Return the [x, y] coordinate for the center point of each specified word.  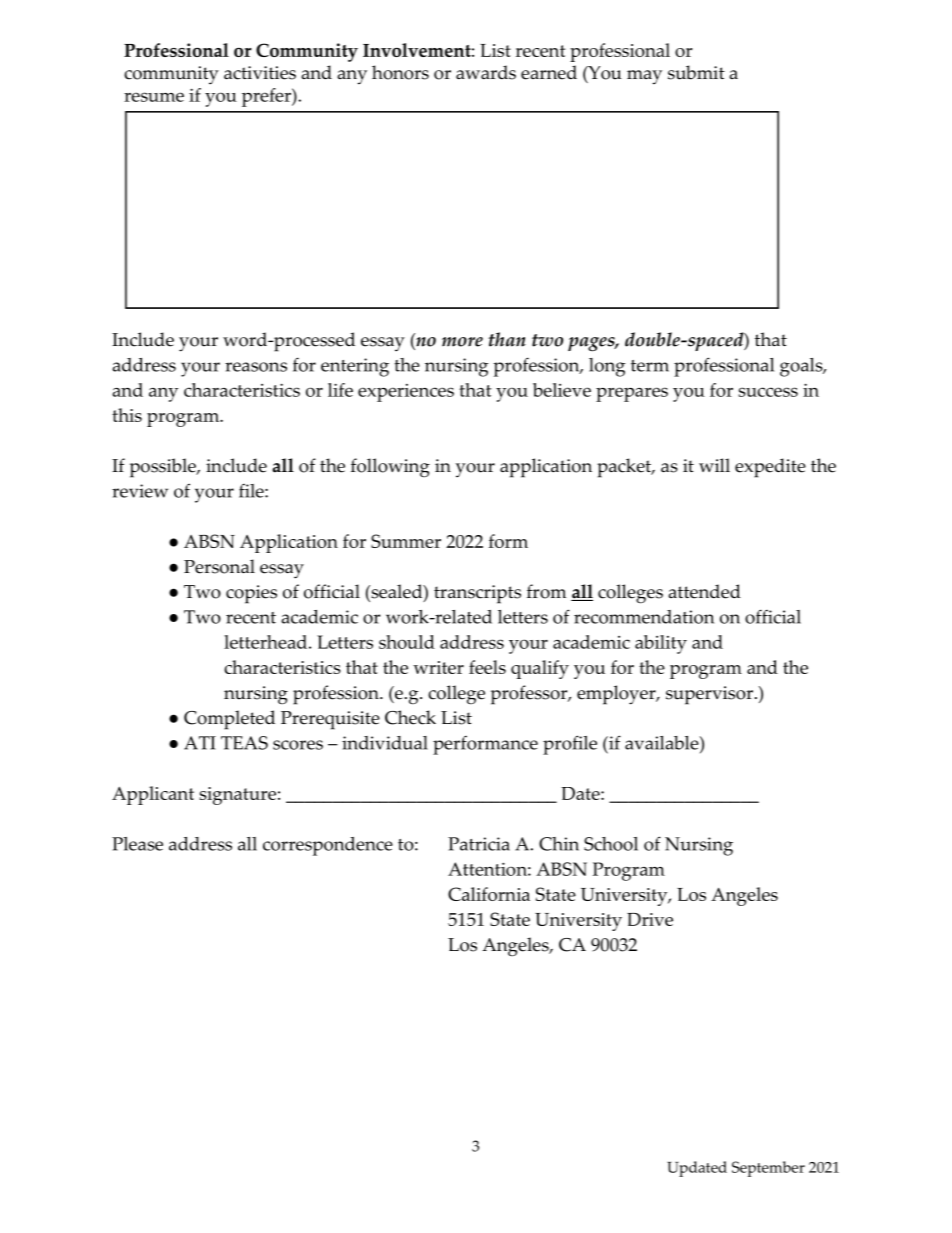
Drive [650, 919]
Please [137, 844]
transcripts [477, 594]
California [489, 894]
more [462, 342]
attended [704, 591]
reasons [256, 367]
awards [486, 72]
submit [696, 72]
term [650, 366]
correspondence [328, 846]
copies [251, 594]
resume [154, 97]
